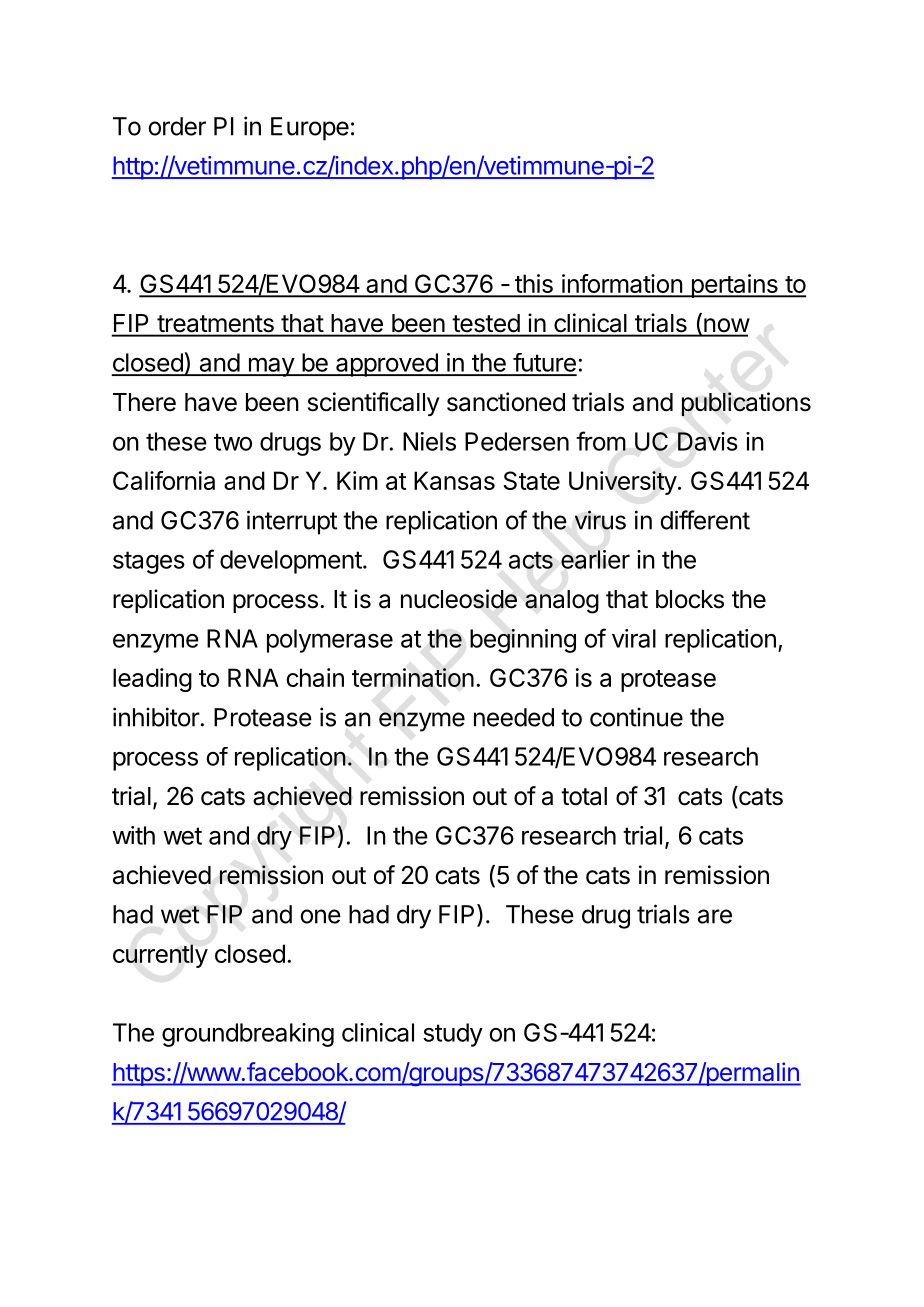  I want to click on groundbreaking, so click(248, 1035).
